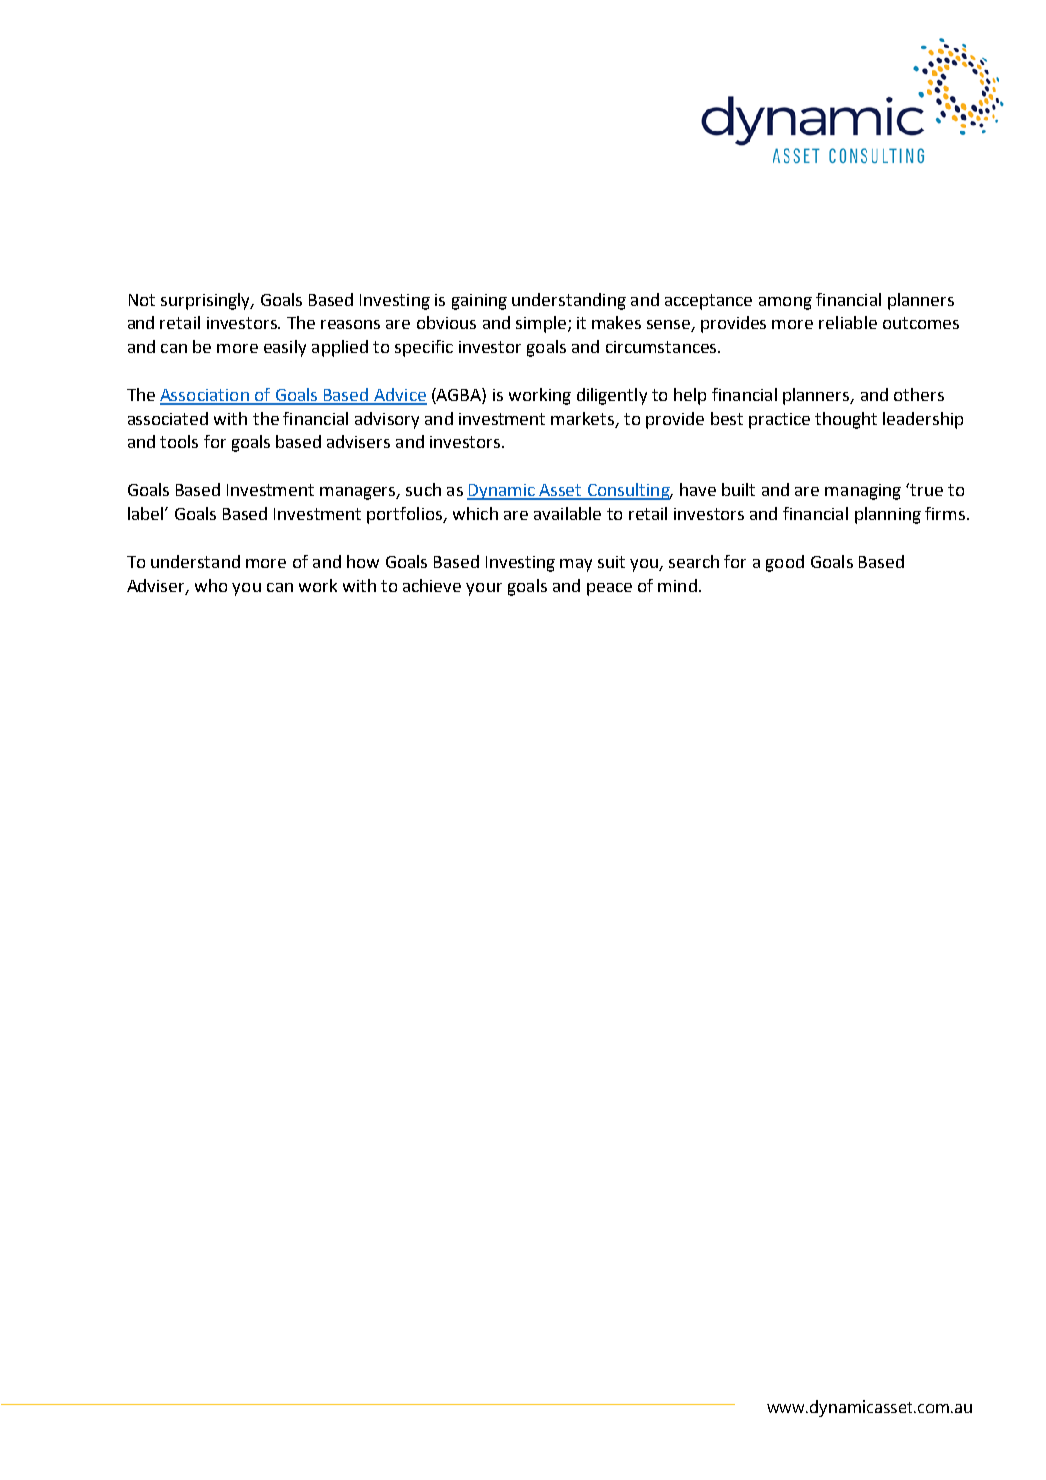  I want to click on diligently, so click(612, 396).
